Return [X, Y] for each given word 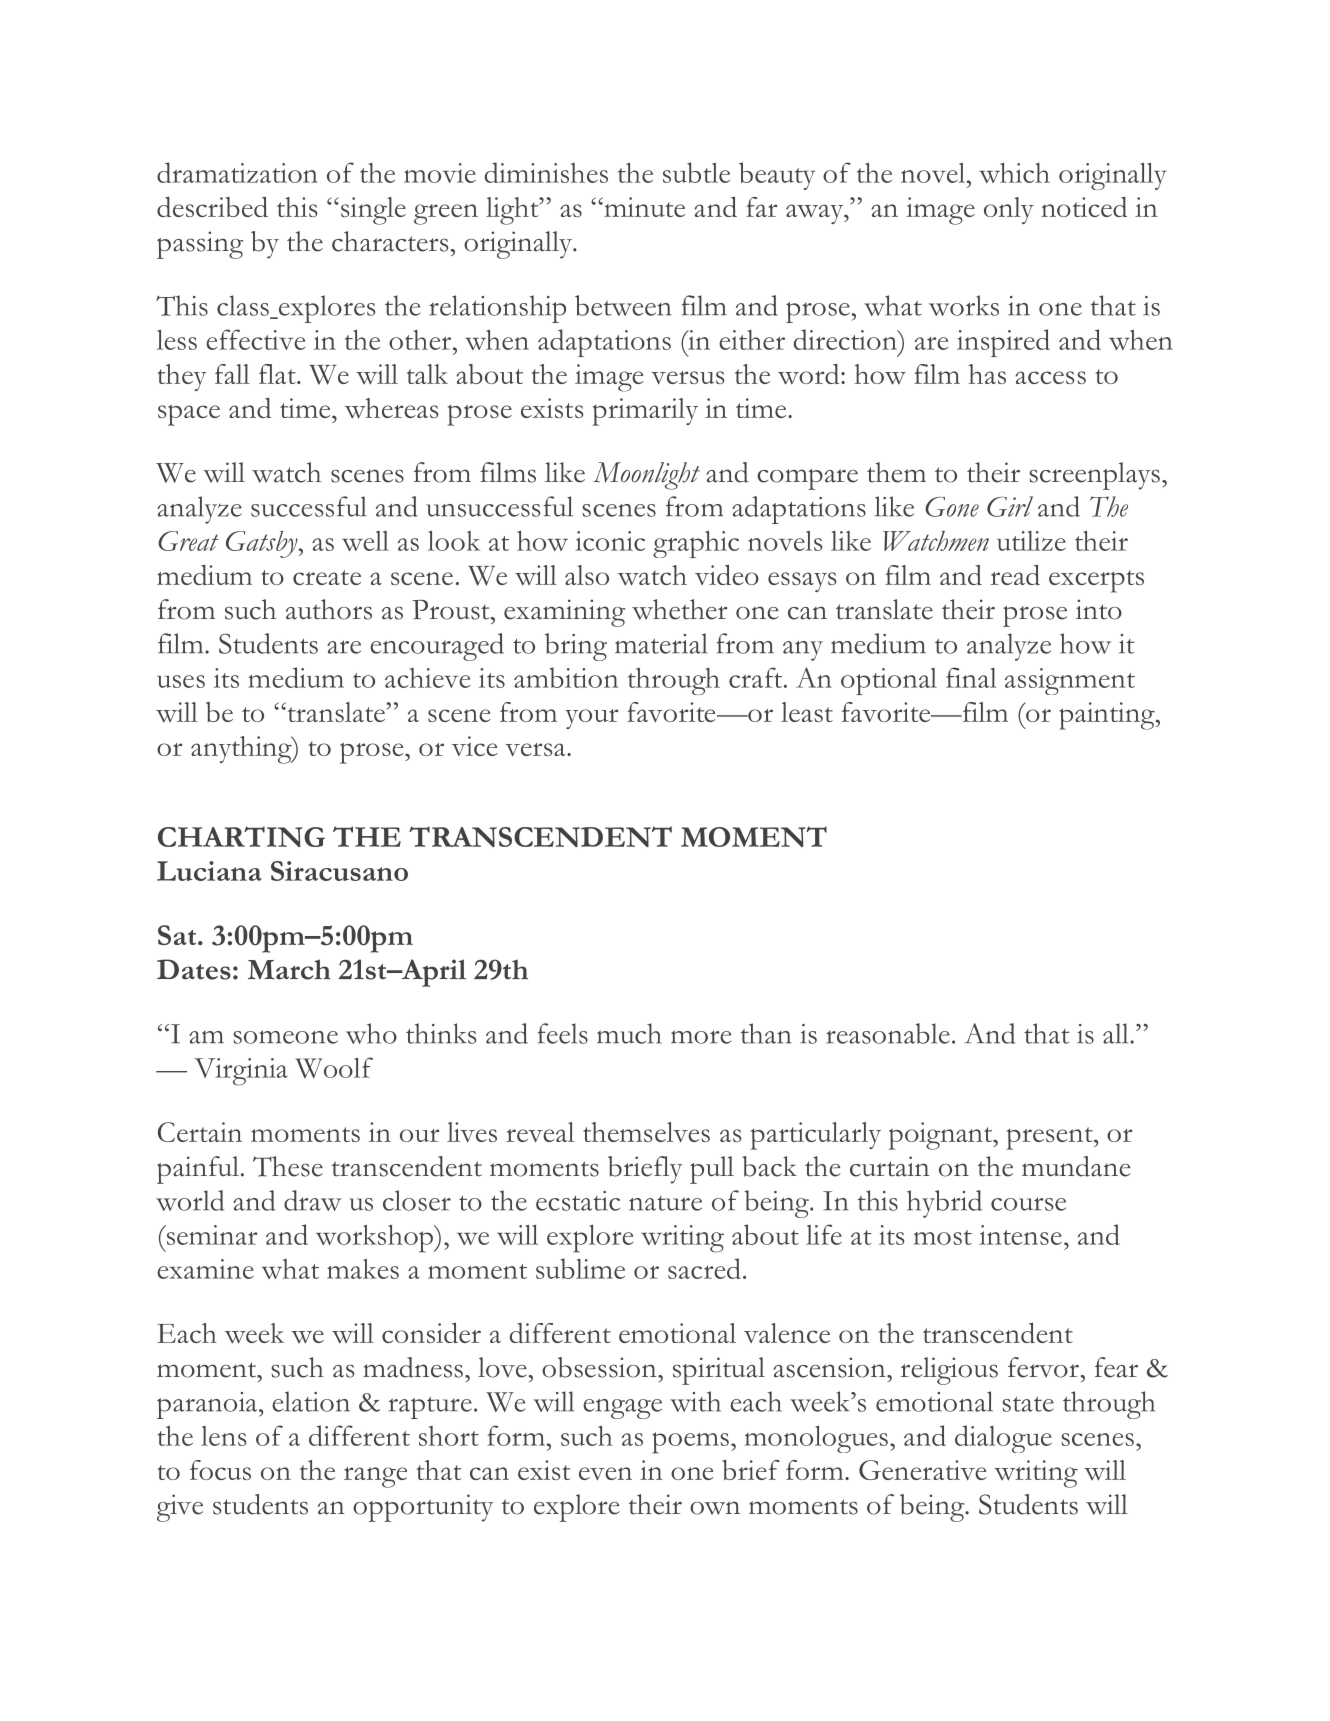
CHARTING [241, 836]
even [605, 1473]
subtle [696, 172]
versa [536, 749]
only [1009, 210]
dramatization [237, 172]
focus [220, 1470]
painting [1108, 716]
